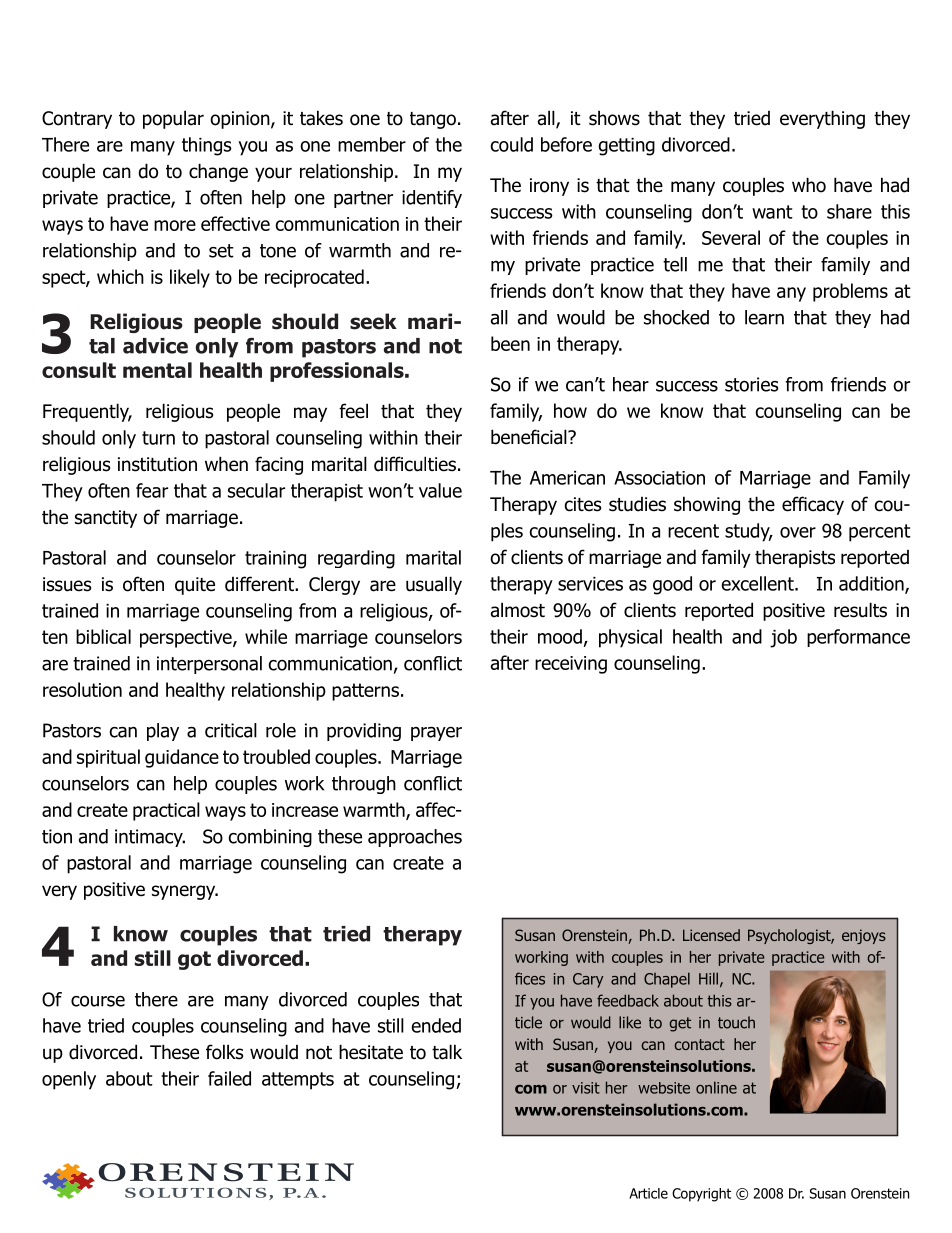  I want to click on been, so click(510, 343).
